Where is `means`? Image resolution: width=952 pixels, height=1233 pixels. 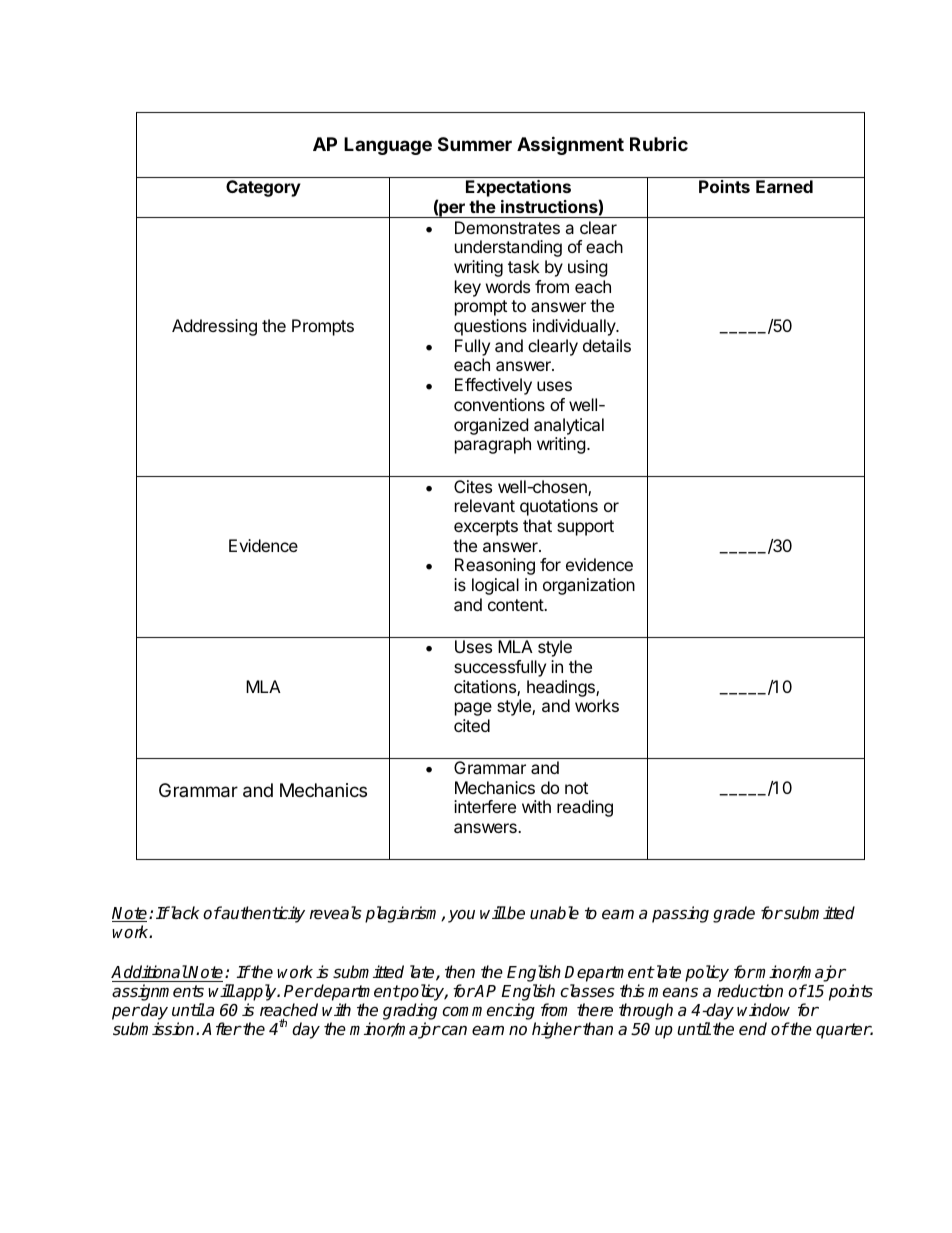 means is located at coordinates (673, 992).
